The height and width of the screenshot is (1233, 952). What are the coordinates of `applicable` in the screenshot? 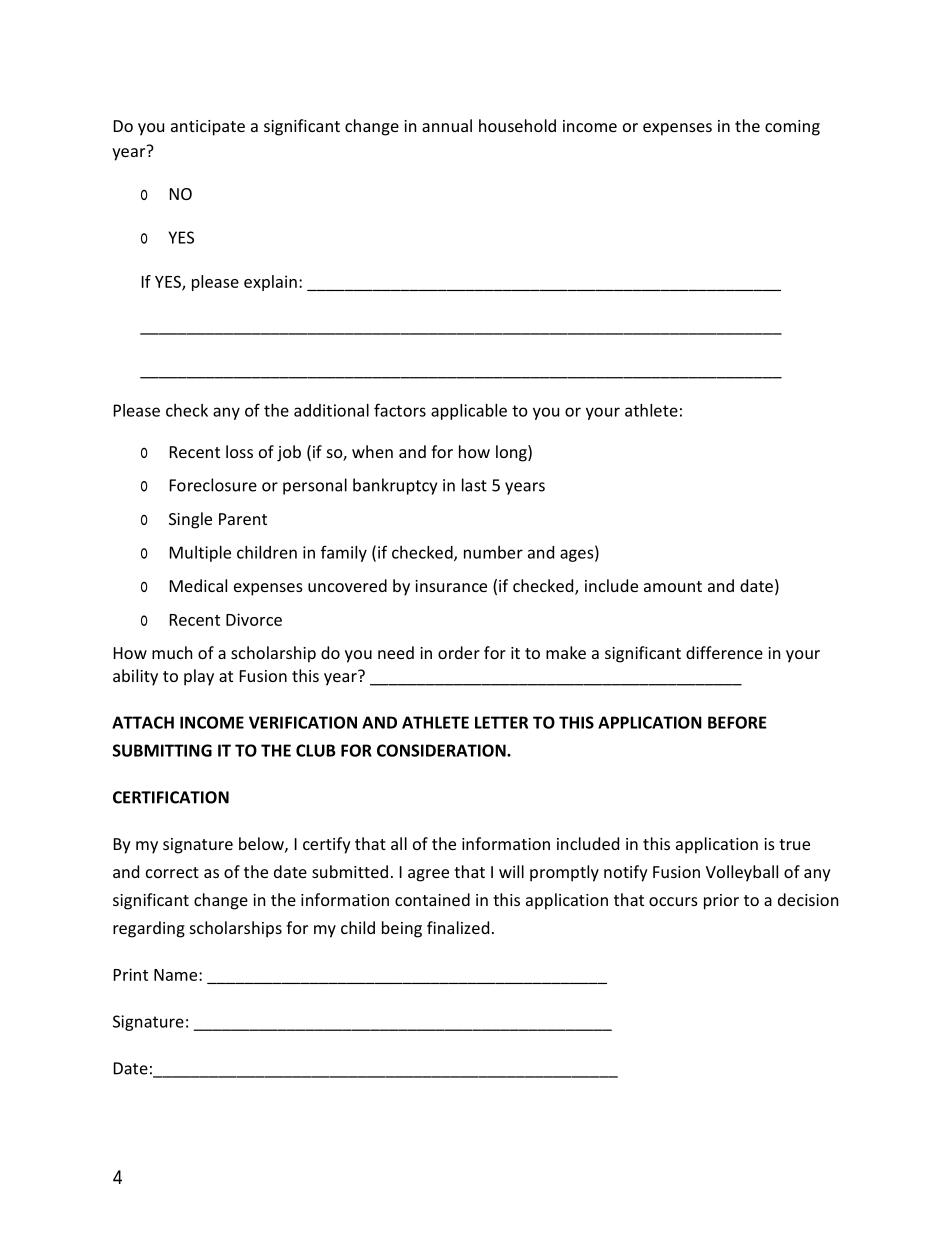 It's located at (469, 412).
